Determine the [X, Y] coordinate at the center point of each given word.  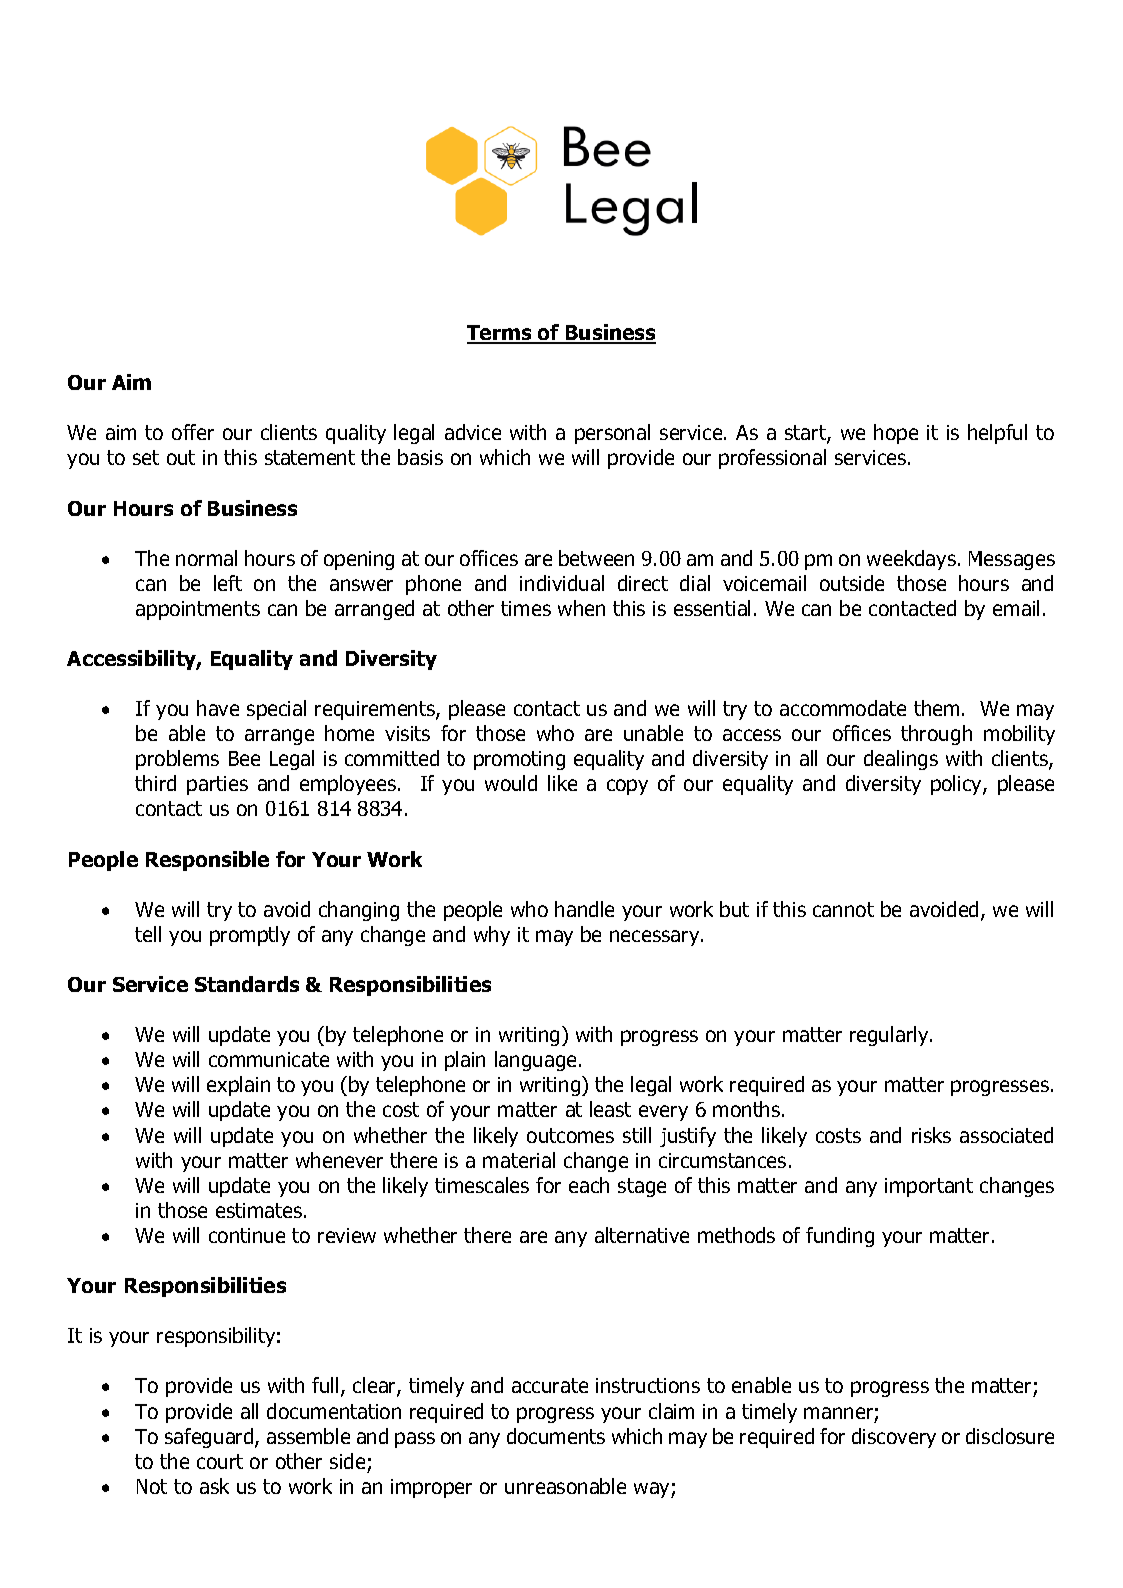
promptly [250, 936]
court [220, 1461]
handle [584, 909]
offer [193, 432]
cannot [843, 909]
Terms [500, 334]
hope [896, 434]
